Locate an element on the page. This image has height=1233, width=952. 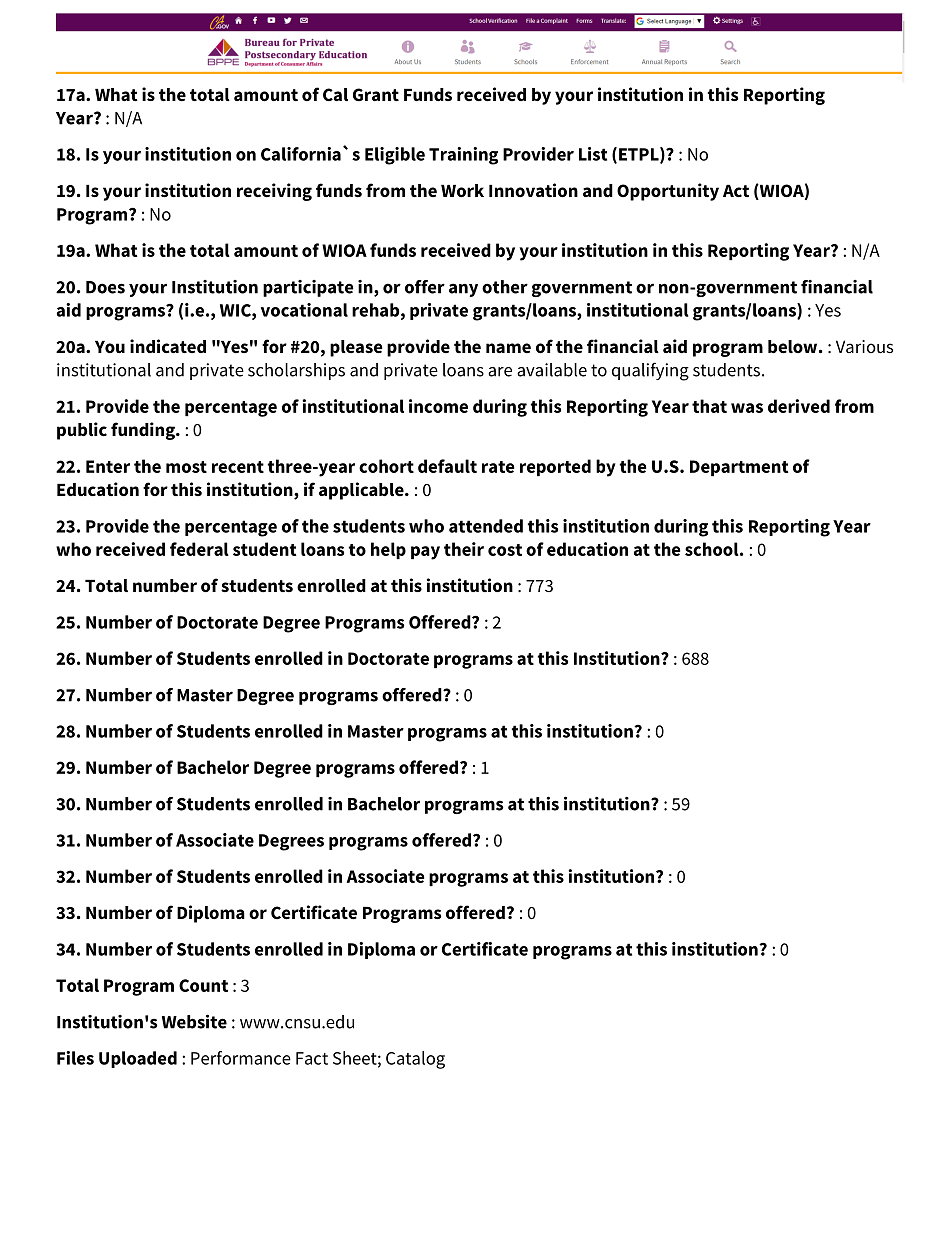
Work is located at coordinates (462, 191).
